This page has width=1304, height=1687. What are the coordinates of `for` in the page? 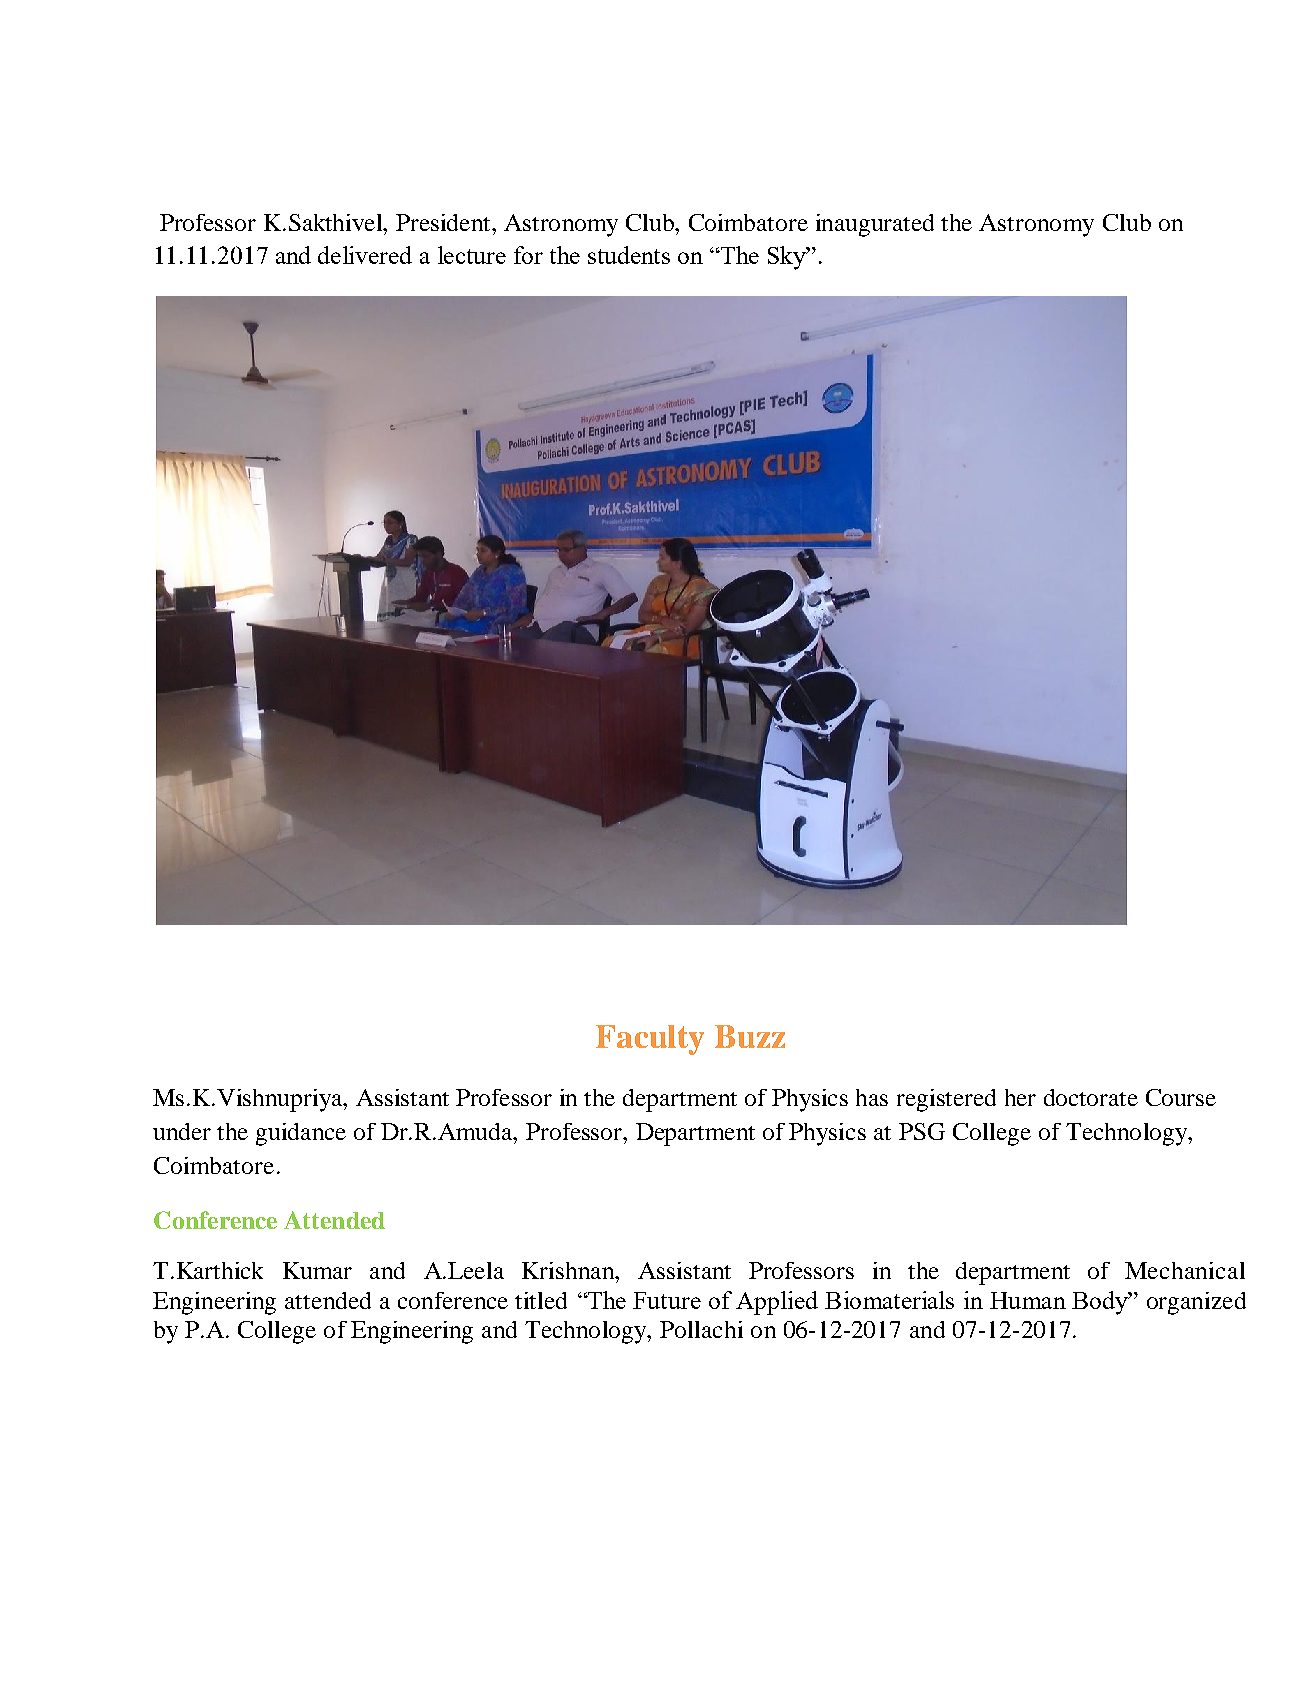 It's located at (528, 255).
